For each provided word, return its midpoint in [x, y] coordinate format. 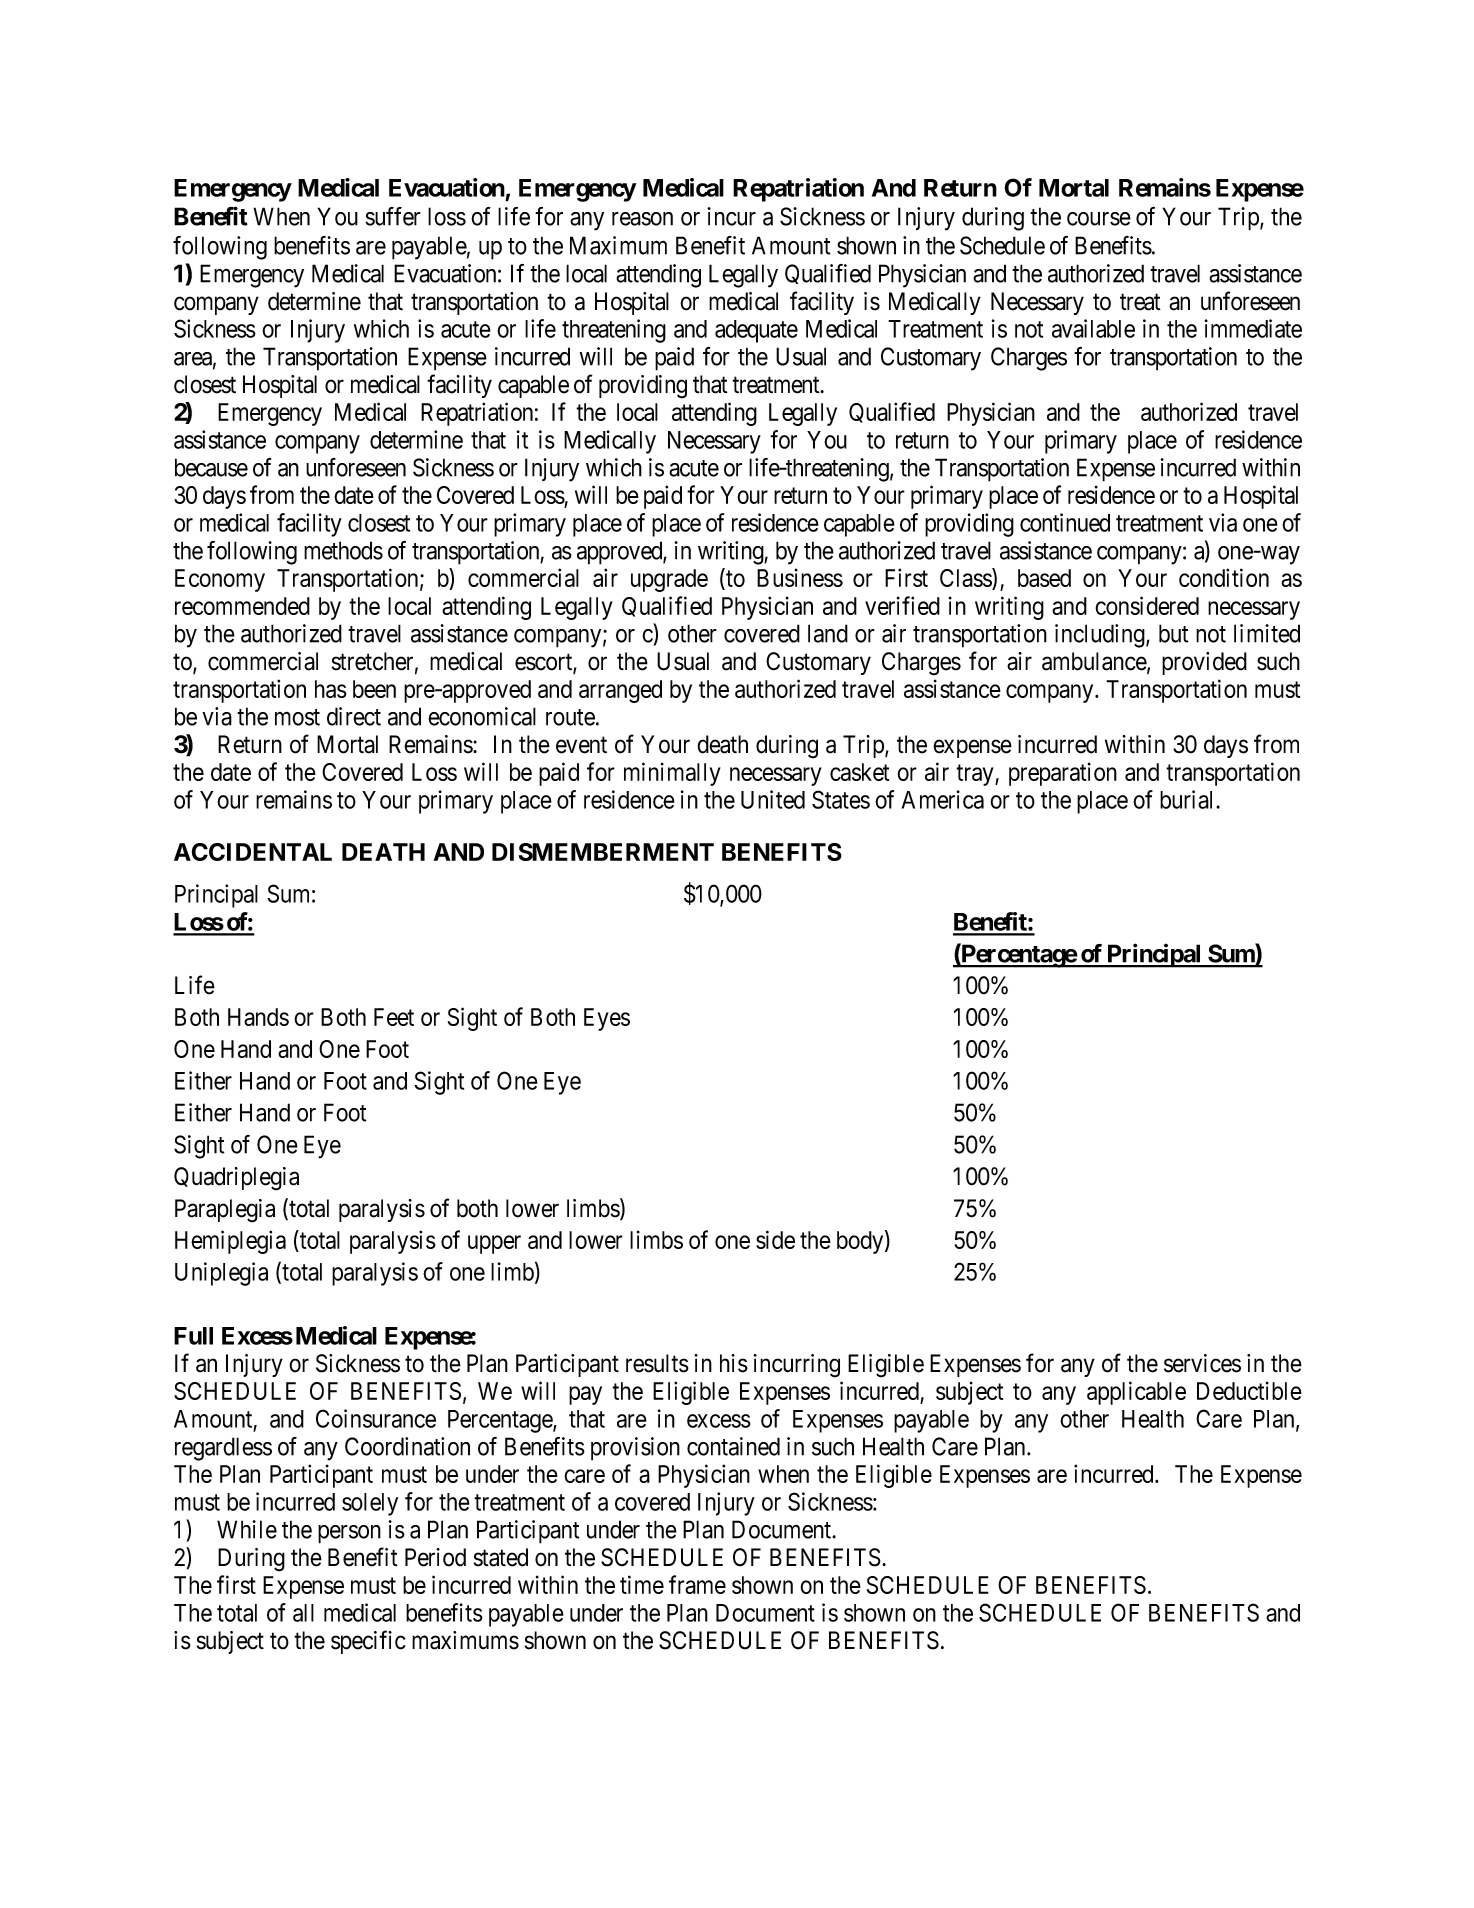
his [734, 1363]
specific [368, 1642]
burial [1188, 799]
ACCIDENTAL [253, 852]
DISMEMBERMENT [603, 852]
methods [343, 550]
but [1173, 633]
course [1099, 219]
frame [697, 1584]
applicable [1136, 1393]
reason [642, 219]
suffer [393, 216]
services [1202, 1363]
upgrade [669, 580]
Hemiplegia [230, 1242]
